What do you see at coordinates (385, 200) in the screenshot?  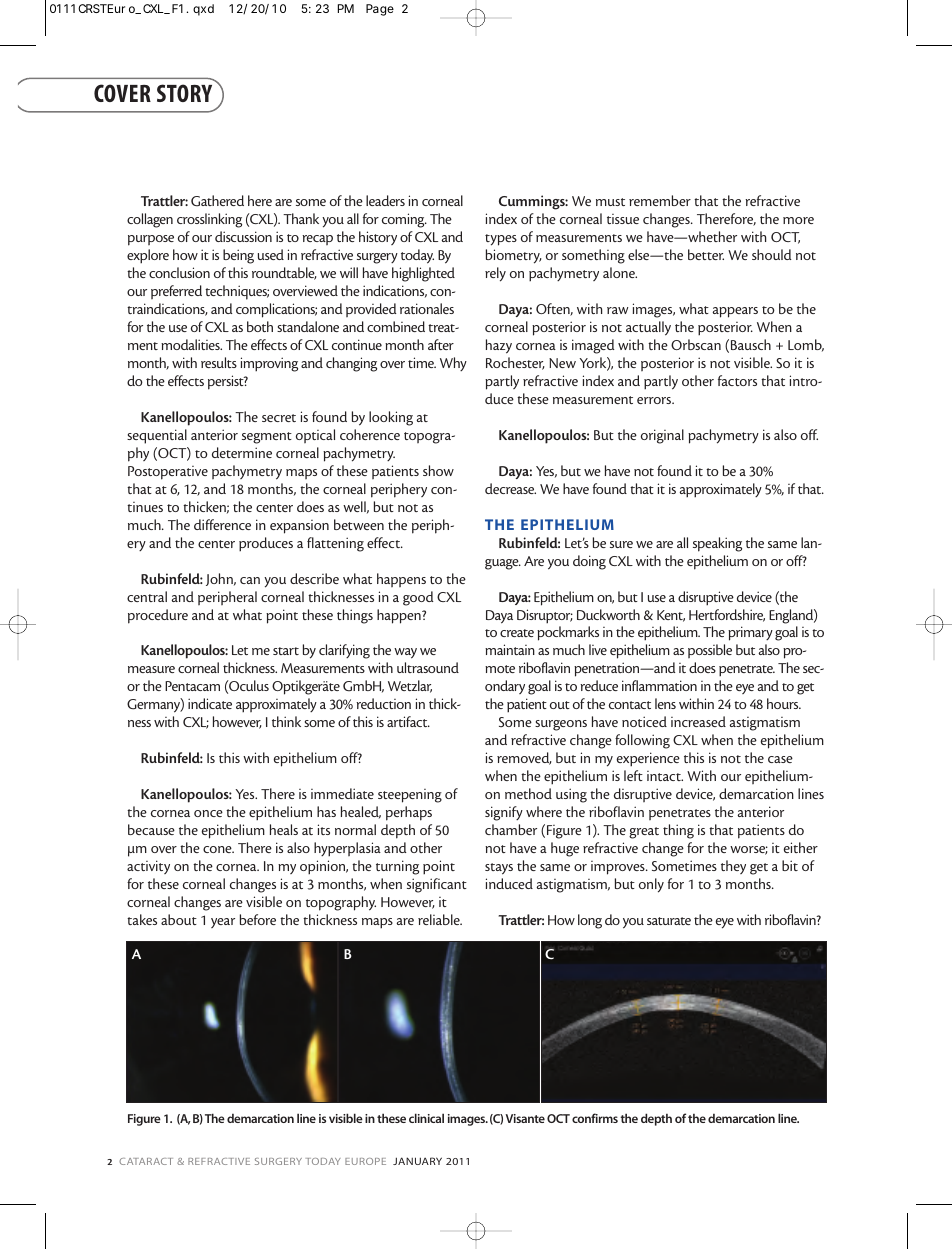 I see `leaders` at bounding box center [385, 200].
